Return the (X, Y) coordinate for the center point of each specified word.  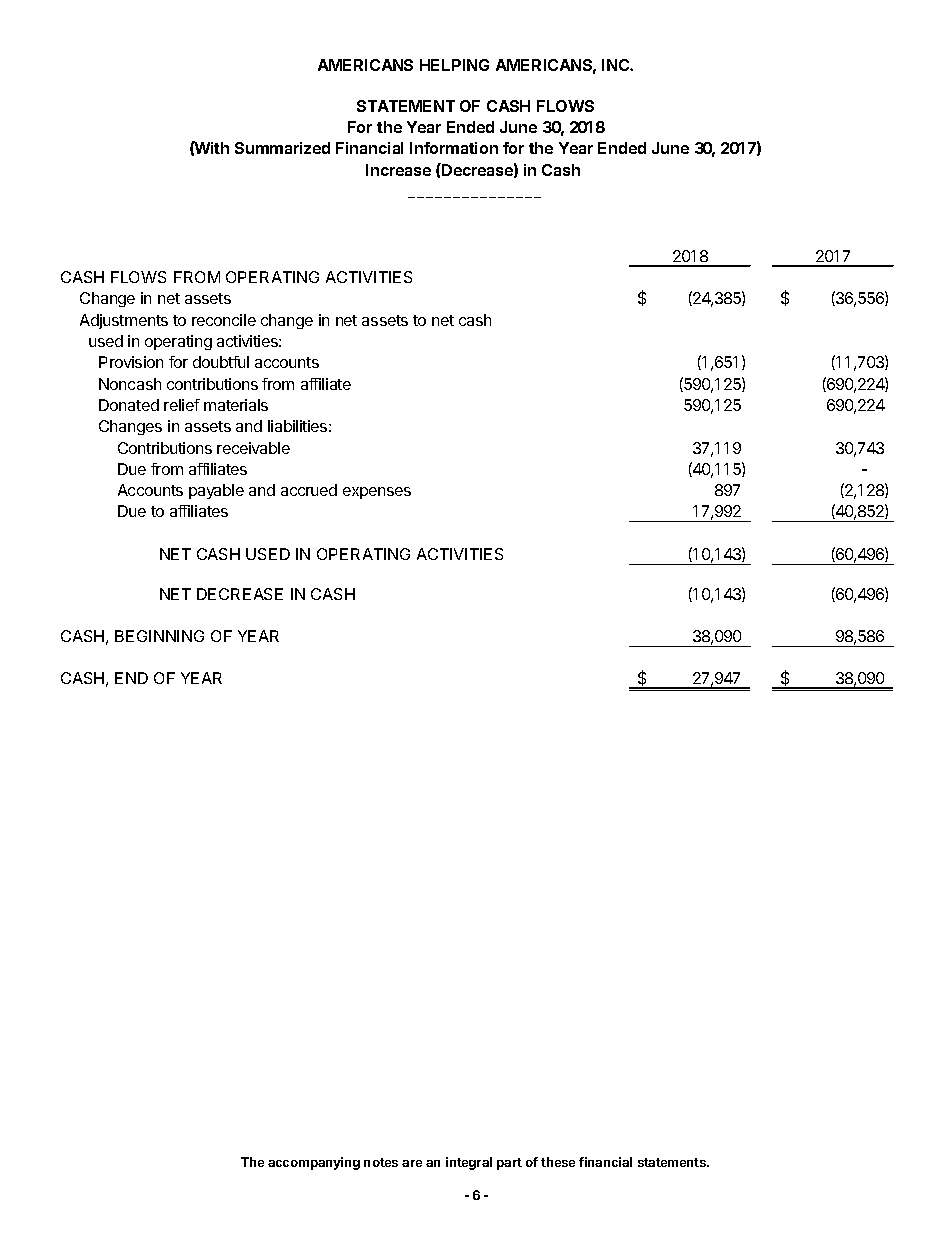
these (558, 1162)
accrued (309, 490)
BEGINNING (159, 636)
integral (469, 1163)
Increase (398, 170)
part (509, 1164)
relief (182, 405)
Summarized (282, 148)
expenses (377, 493)
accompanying (314, 1163)
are (412, 1163)
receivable (253, 448)
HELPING (454, 65)
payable (216, 491)
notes (381, 1162)
